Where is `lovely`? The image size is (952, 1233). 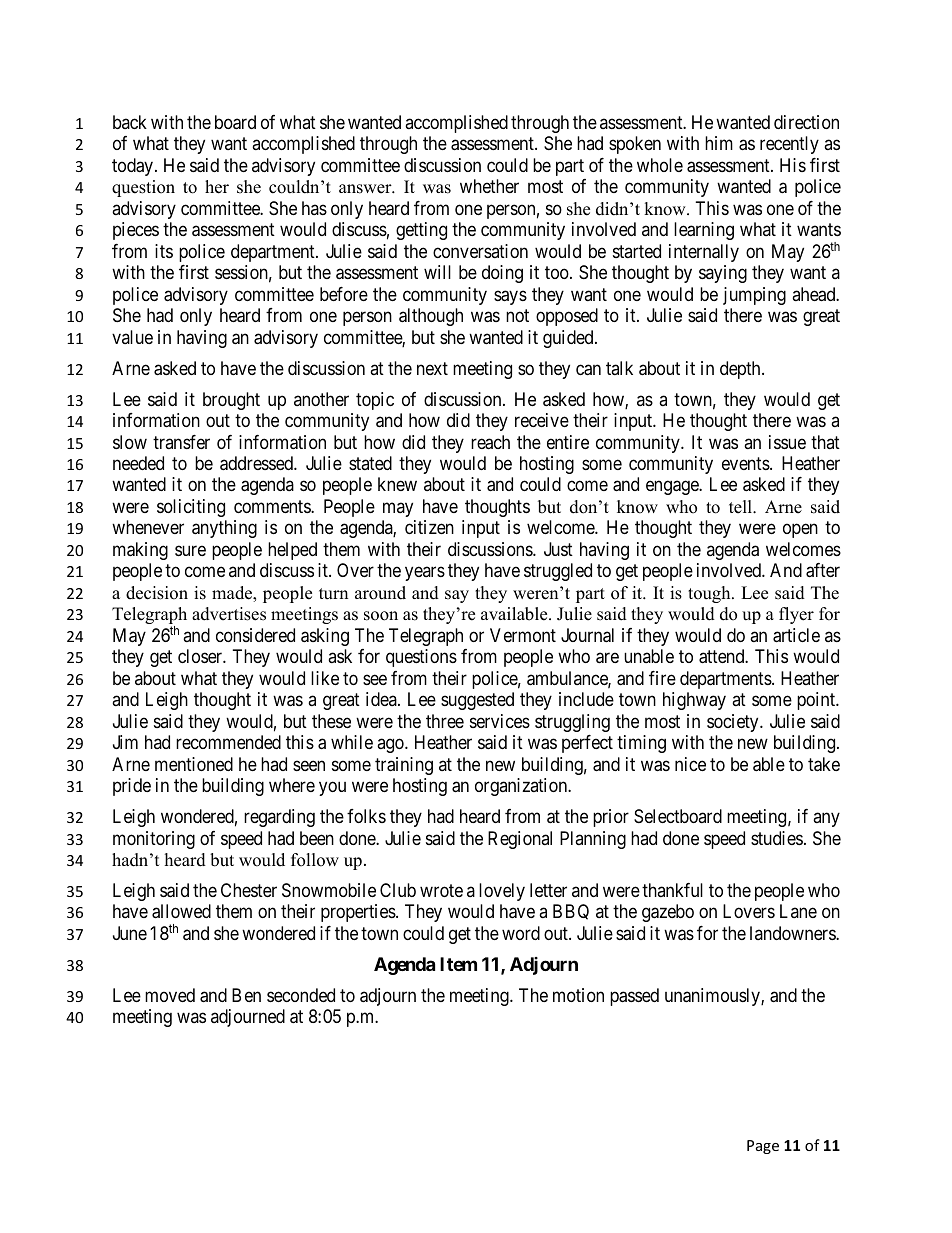
lovely is located at coordinates (502, 892).
